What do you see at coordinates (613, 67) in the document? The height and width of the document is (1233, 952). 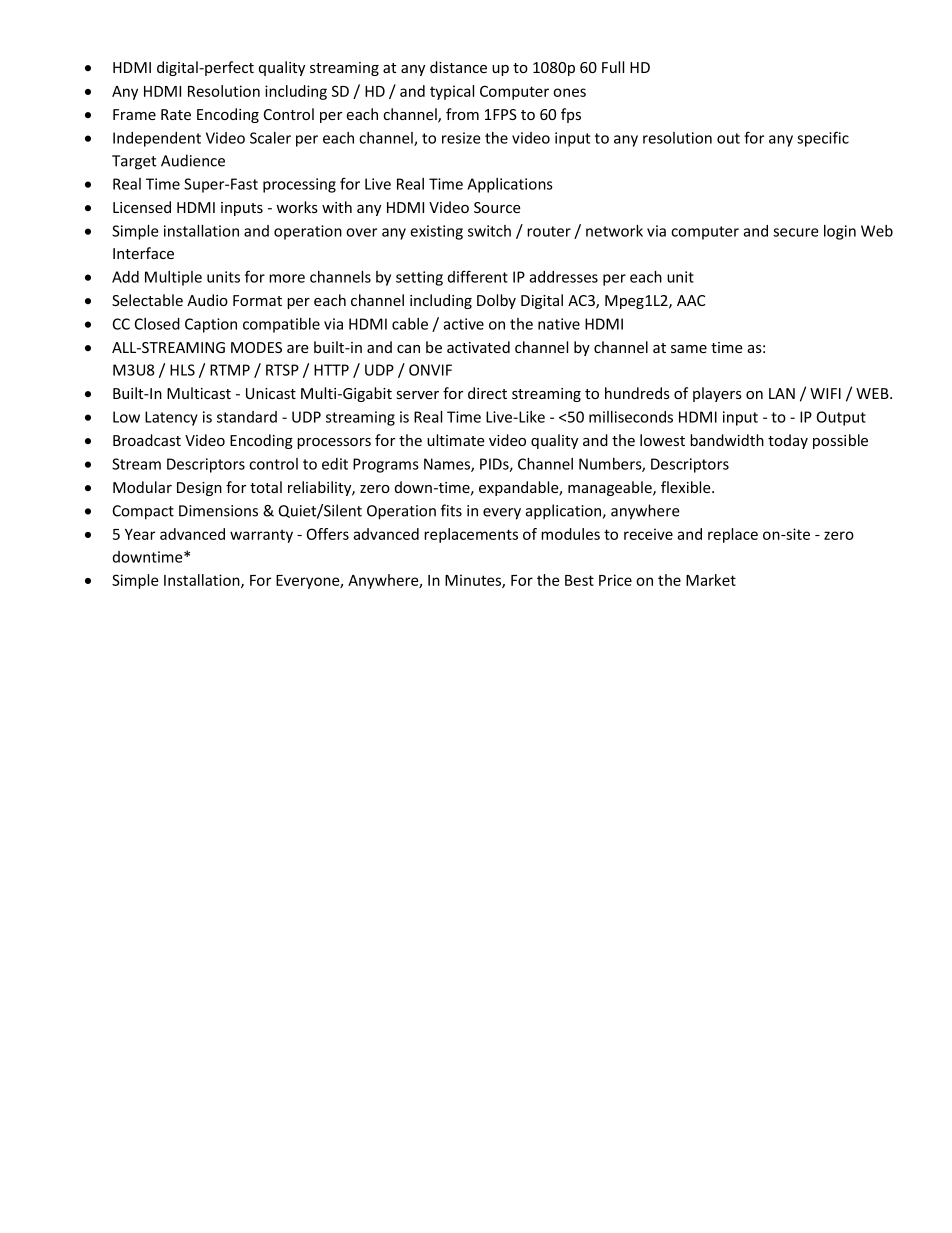 I see `Full` at bounding box center [613, 67].
